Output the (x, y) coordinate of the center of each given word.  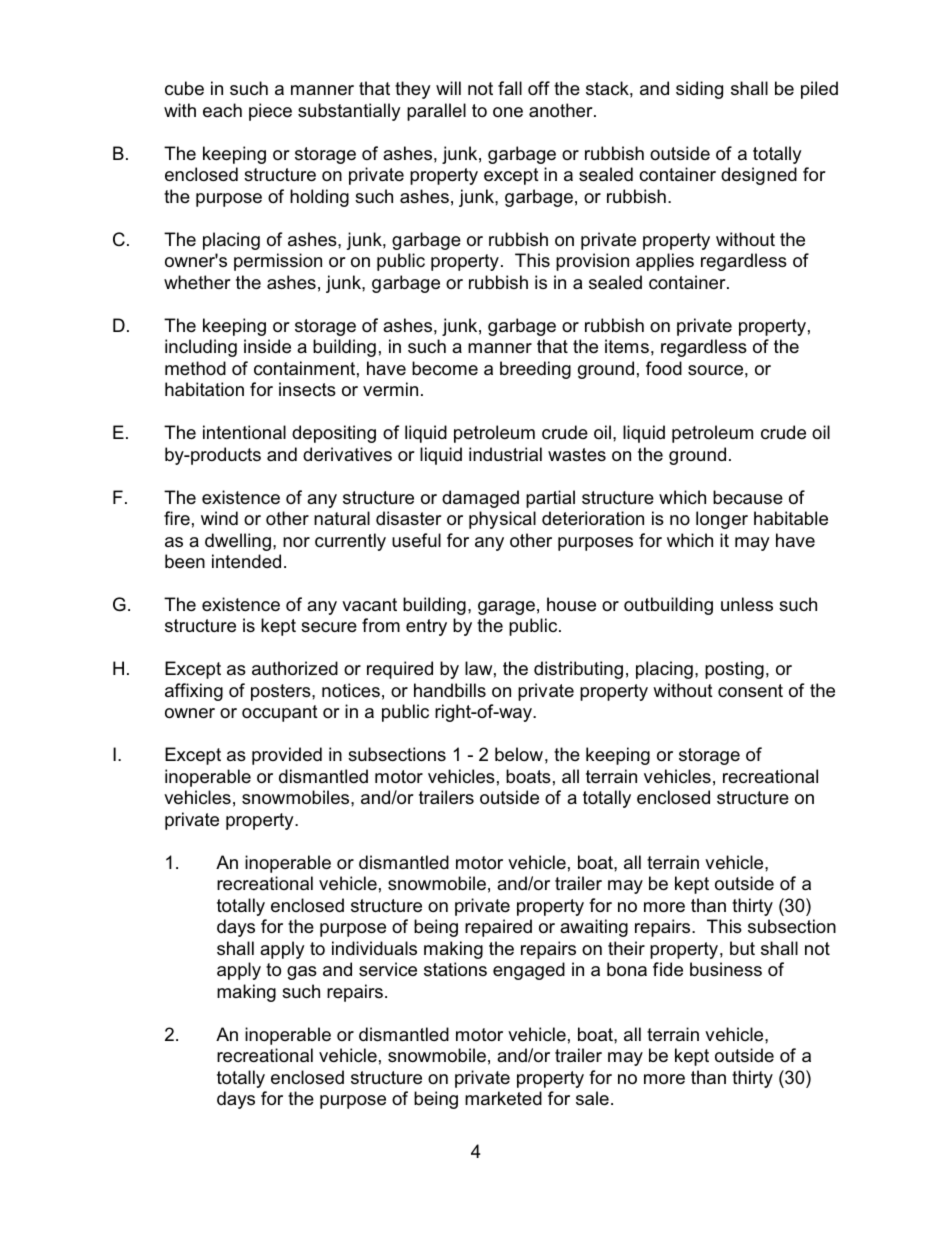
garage (506, 608)
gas (302, 973)
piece (270, 112)
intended (246, 561)
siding (699, 90)
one (508, 112)
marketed (503, 1098)
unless (747, 604)
